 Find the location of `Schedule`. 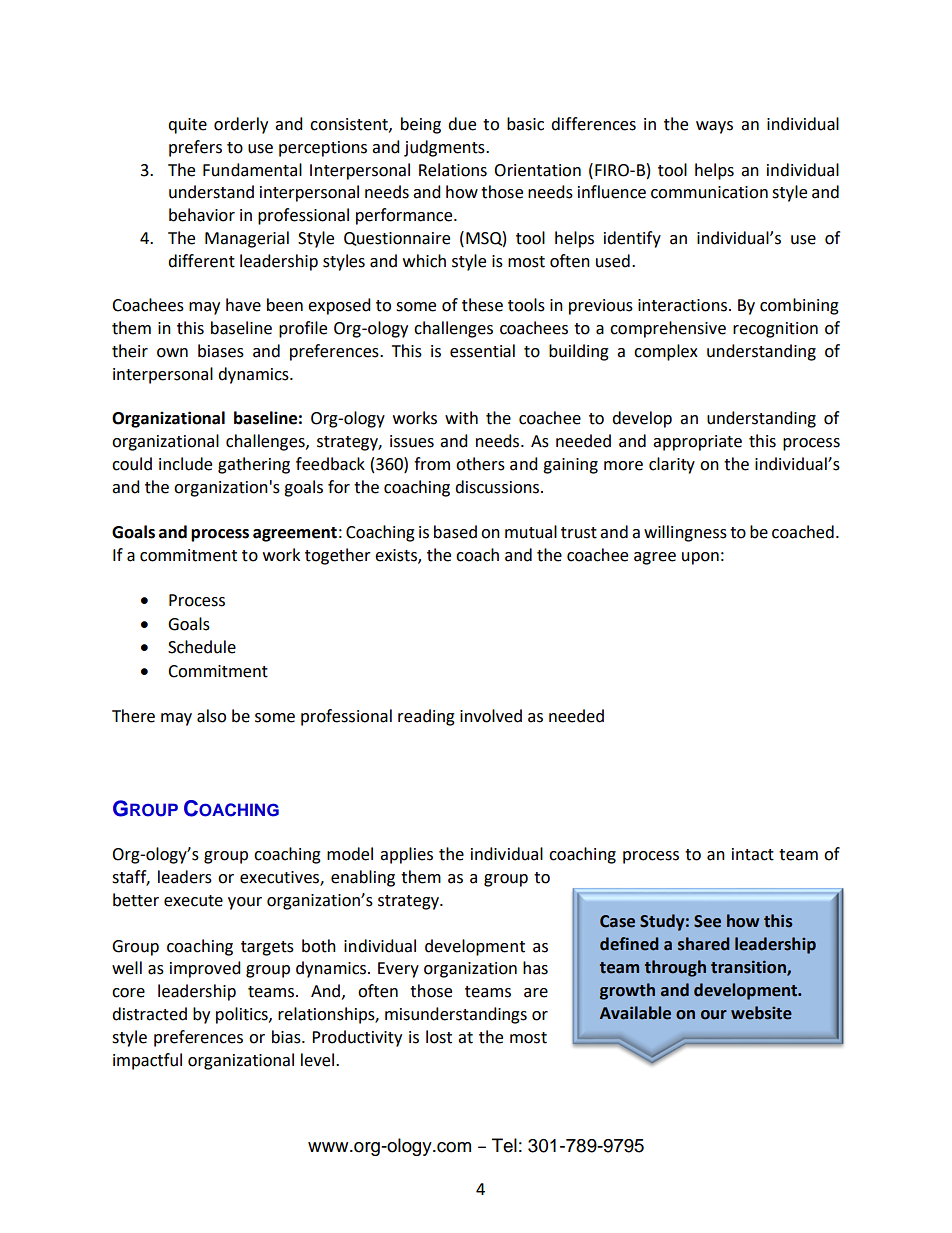

Schedule is located at coordinates (202, 647).
